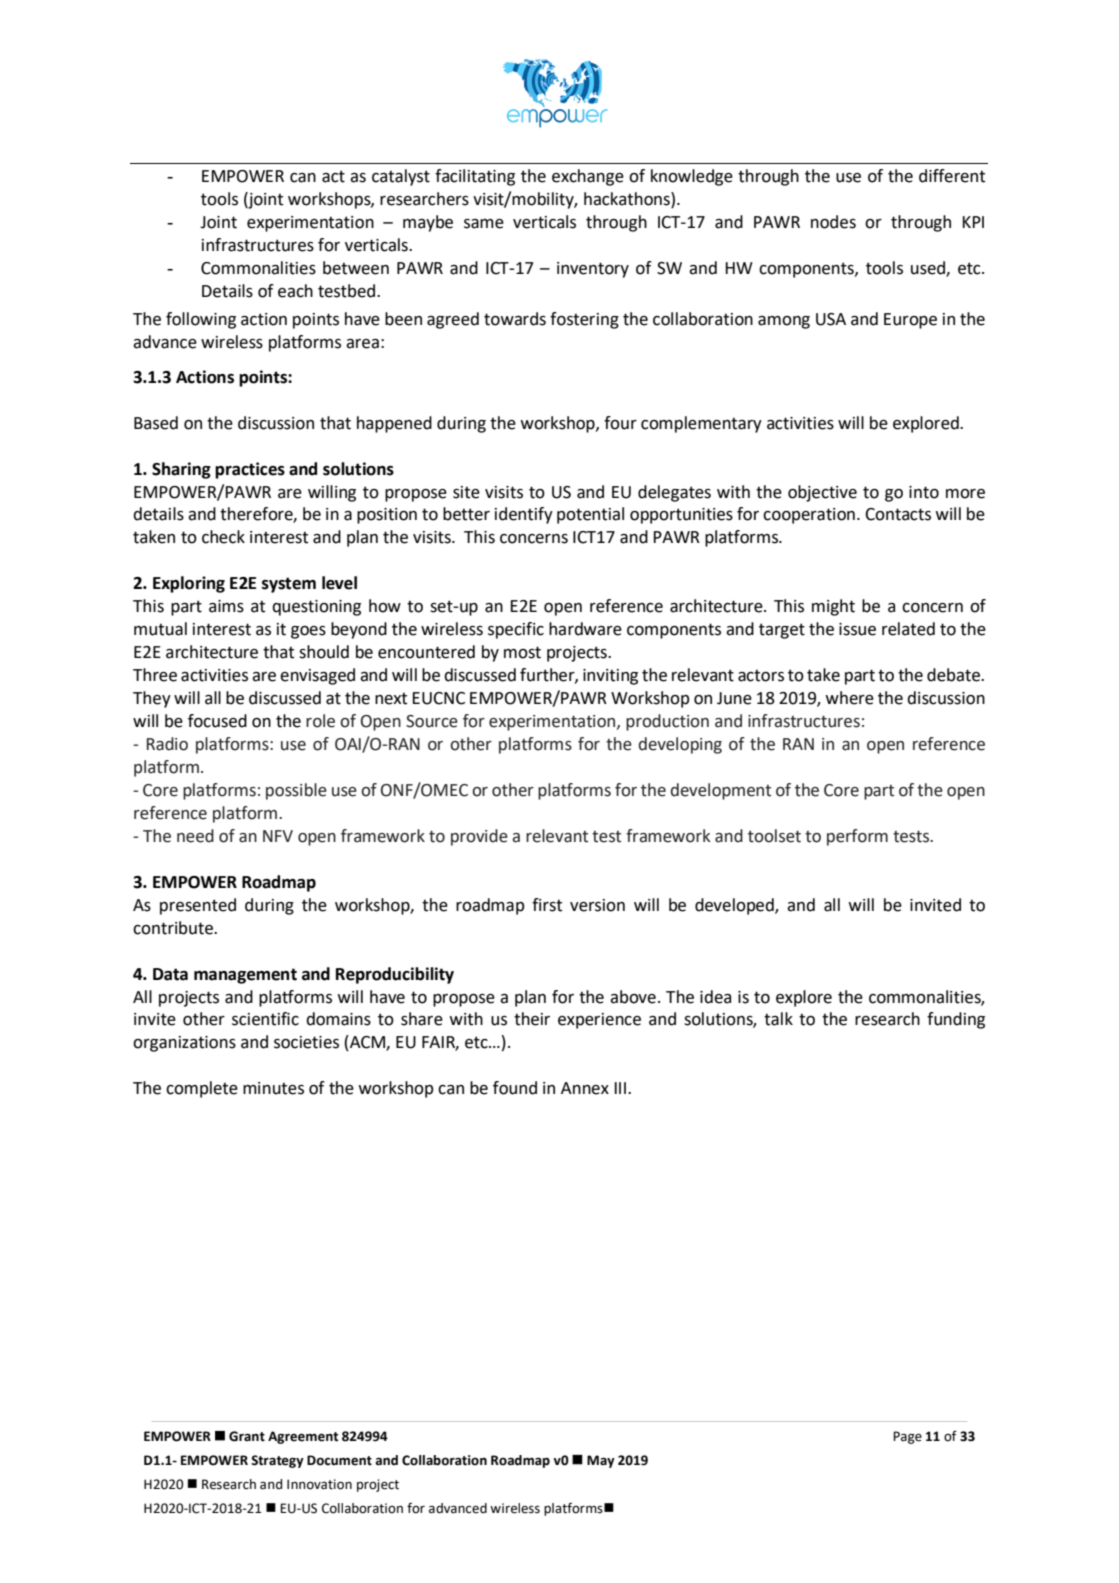 The image size is (1119, 1583). Describe the element at coordinates (956, 1020) in the screenshot. I see `funding` at that location.
